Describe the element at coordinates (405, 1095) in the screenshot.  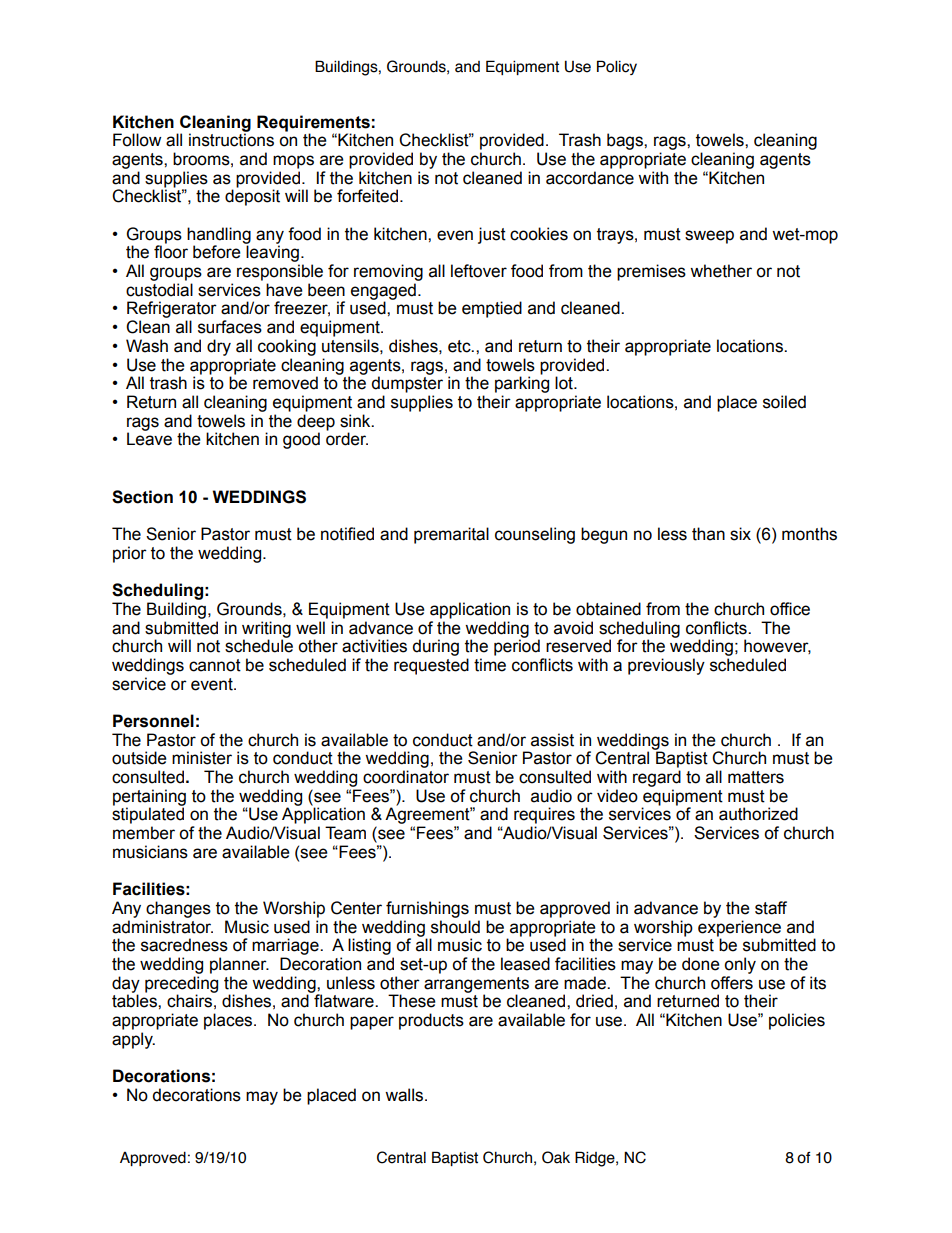
I see `walls` at that location.
